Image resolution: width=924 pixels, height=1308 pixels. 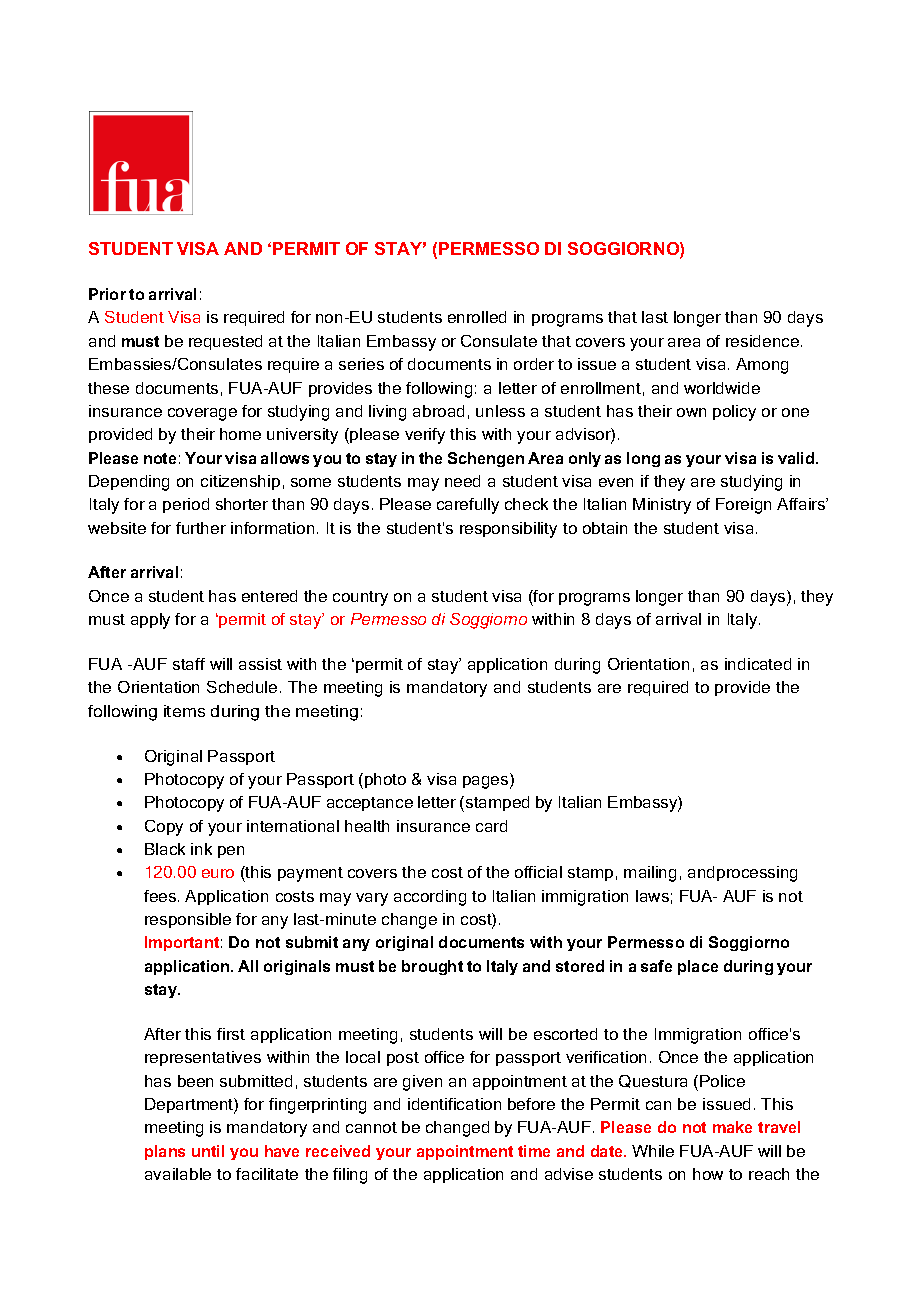 What do you see at coordinates (477, 317) in the screenshot?
I see `enrolled` at bounding box center [477, 317].
